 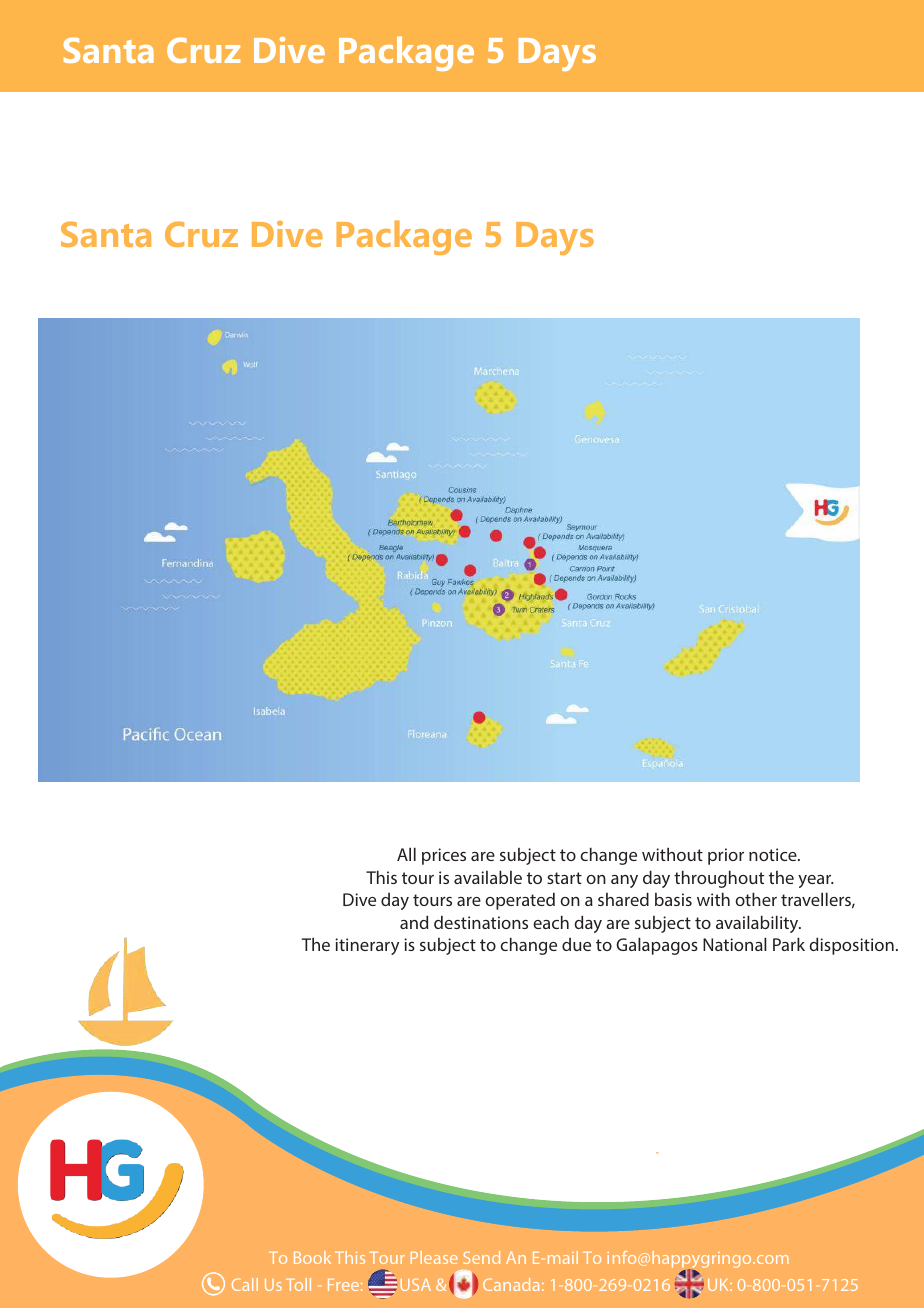 I want to click on prices, so click(x=444, y=856).
